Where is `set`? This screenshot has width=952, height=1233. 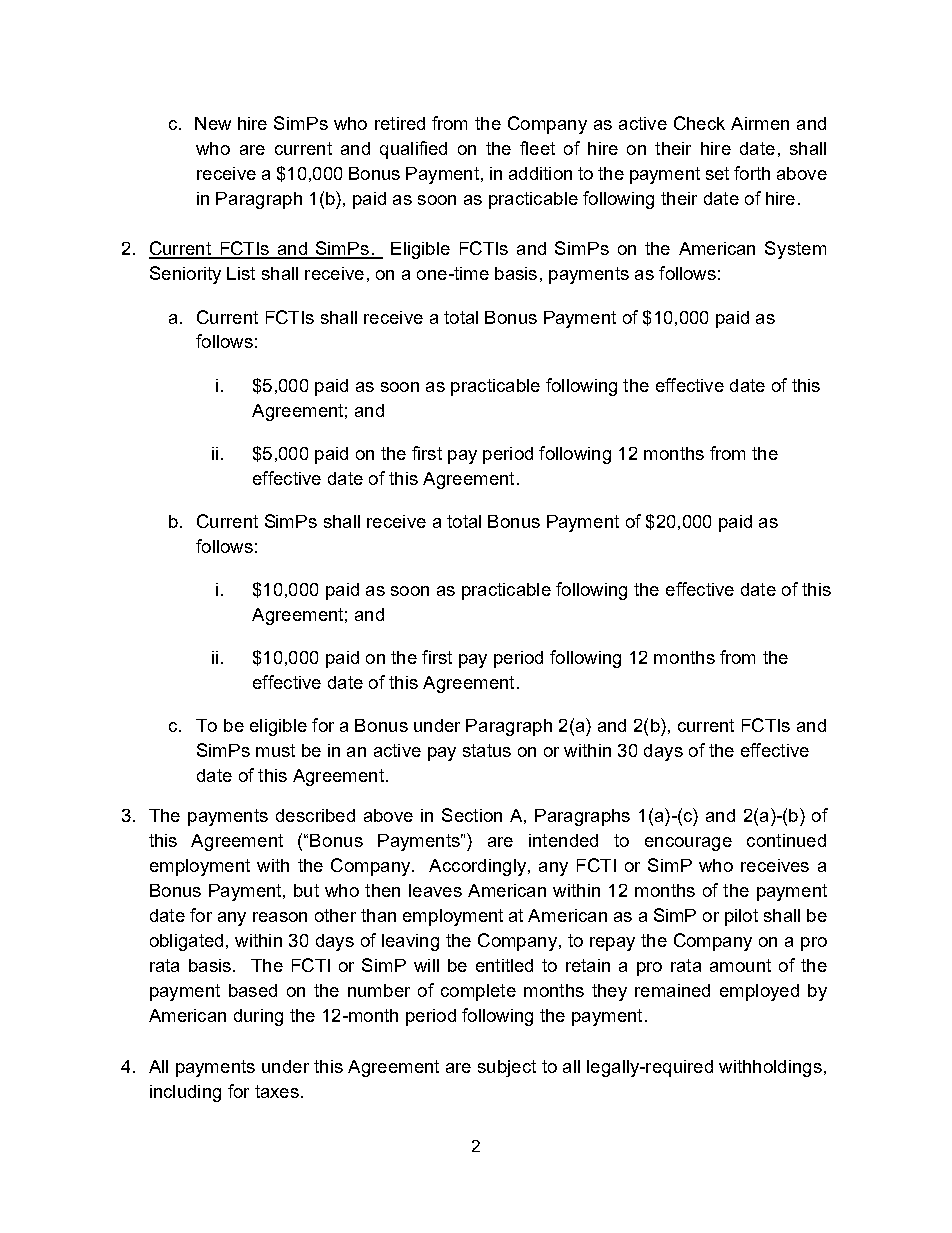 set is located at coordinates (717, 173).
